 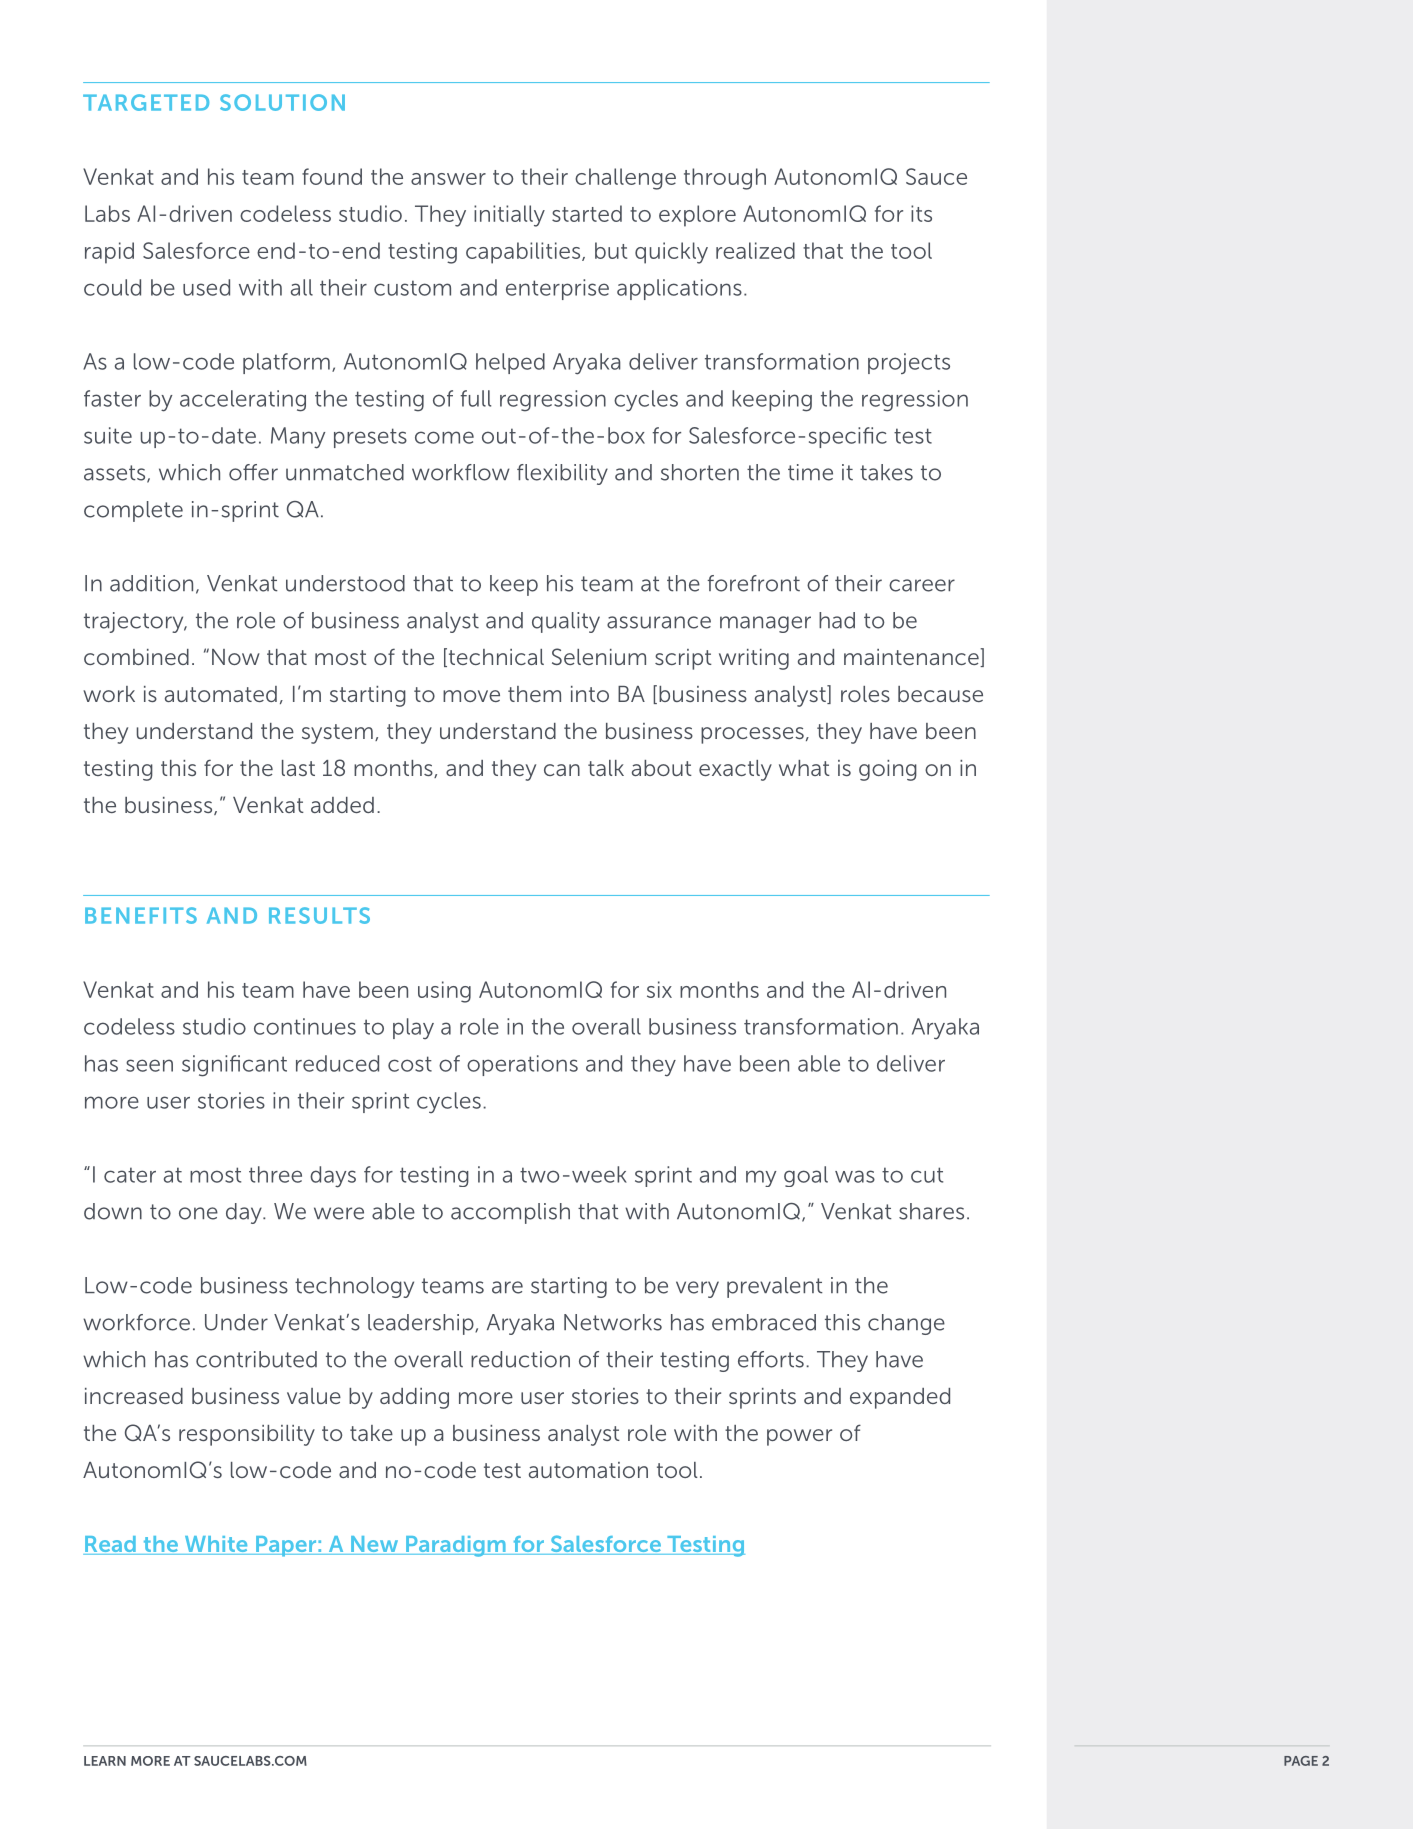 I want to click on contributed, so click(x=256, y=1359).
